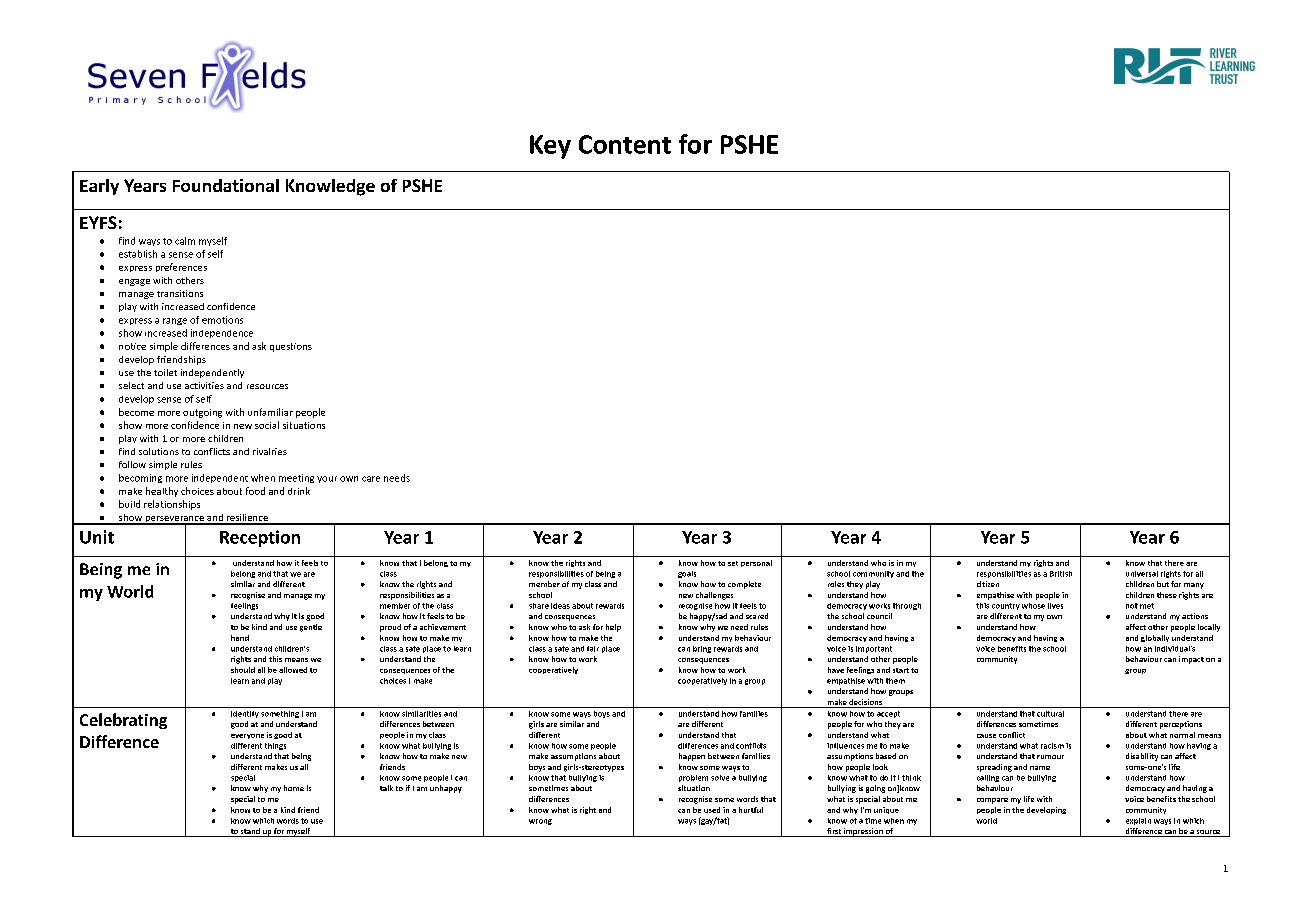 This document has height=924, width=1307. What do you see at coordinates (625, 144) in the document?
I see `Content` at bounding box center [625, 144].
